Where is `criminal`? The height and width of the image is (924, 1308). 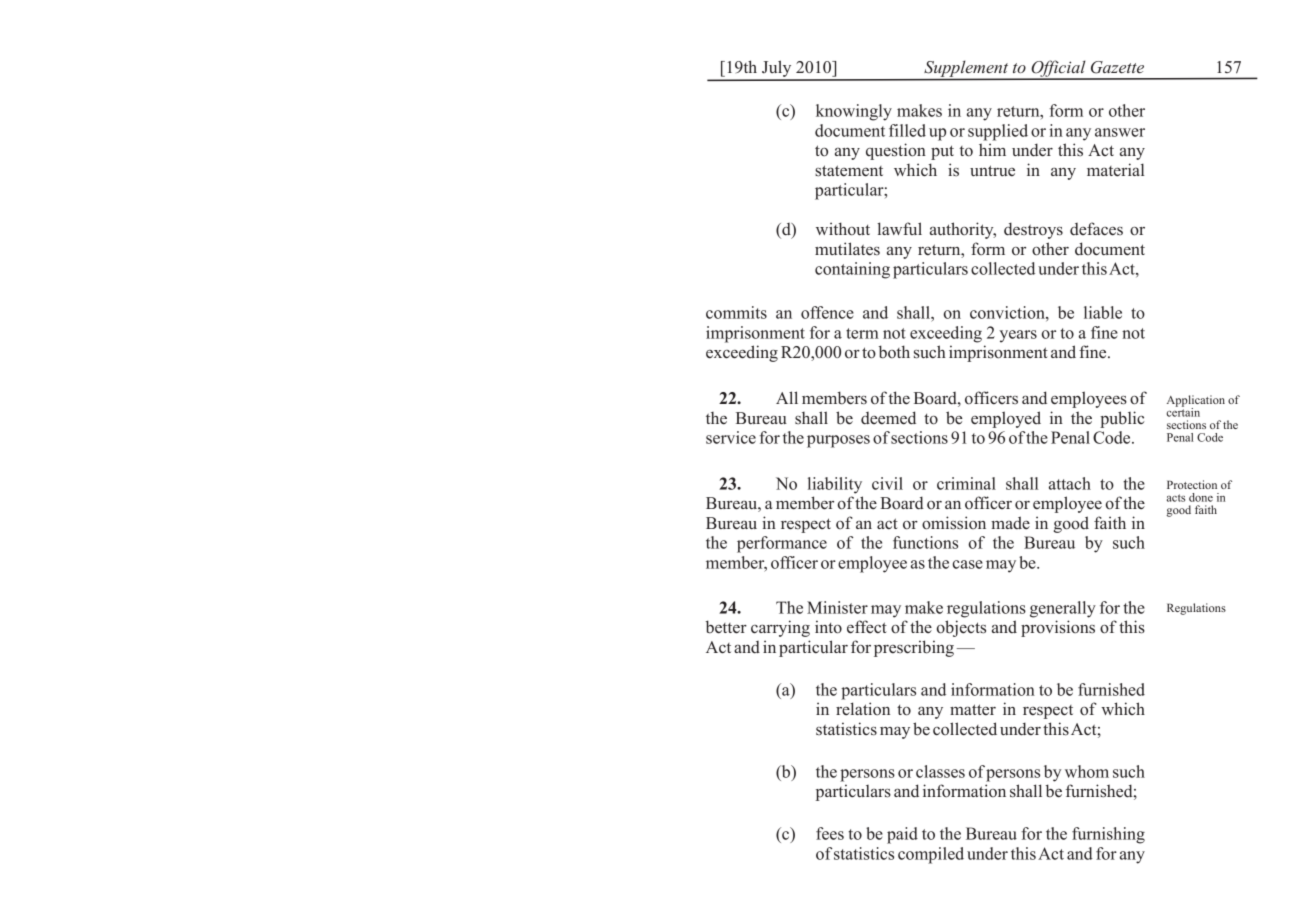 criminal is located at coordinates (966, 483).
